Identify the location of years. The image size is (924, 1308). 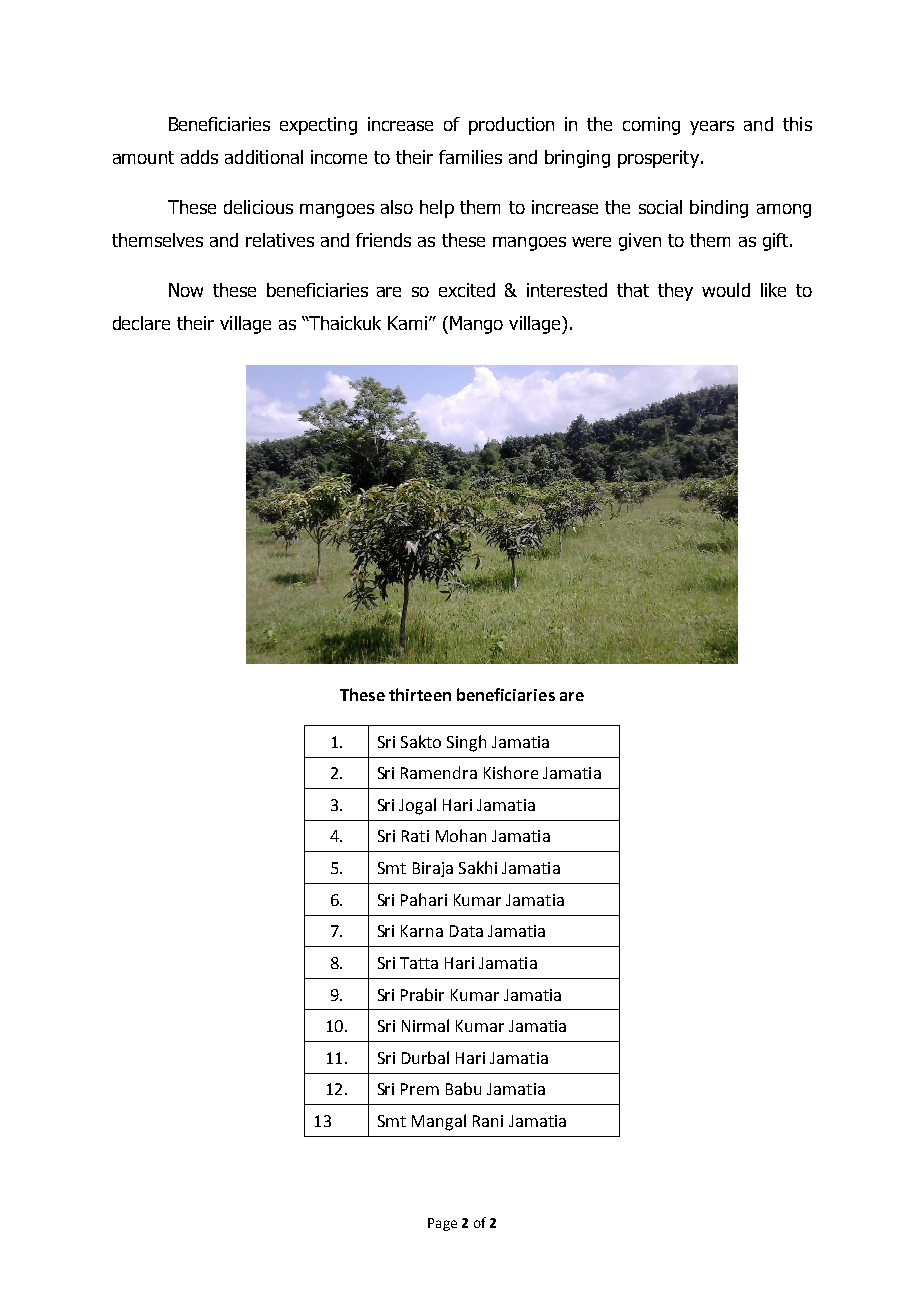
(712, 128).
